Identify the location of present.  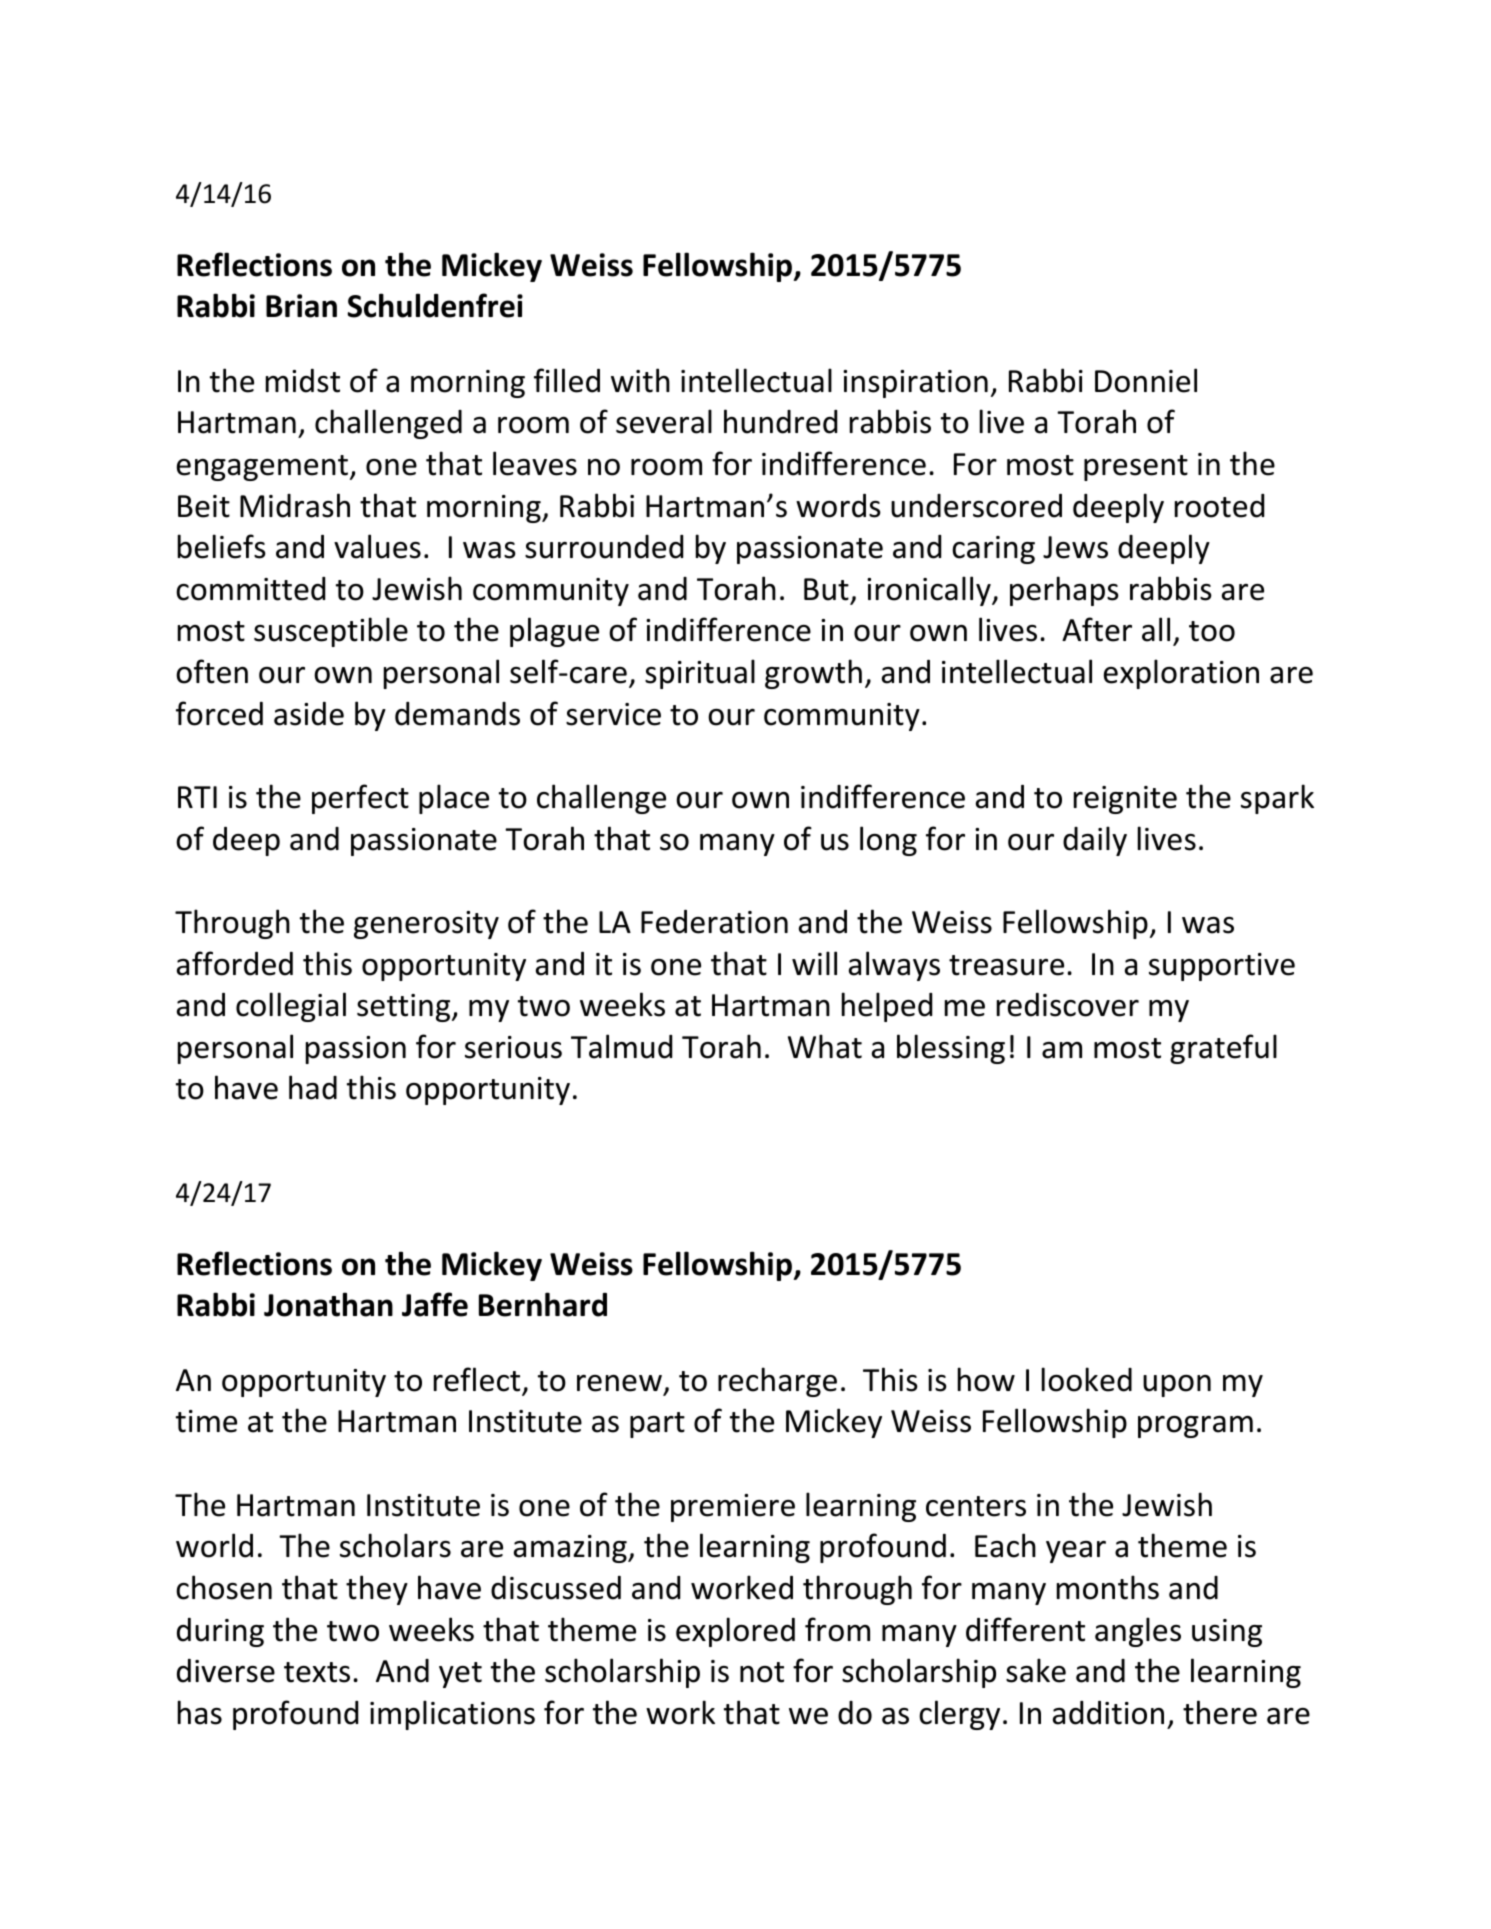
(1136, 468).
